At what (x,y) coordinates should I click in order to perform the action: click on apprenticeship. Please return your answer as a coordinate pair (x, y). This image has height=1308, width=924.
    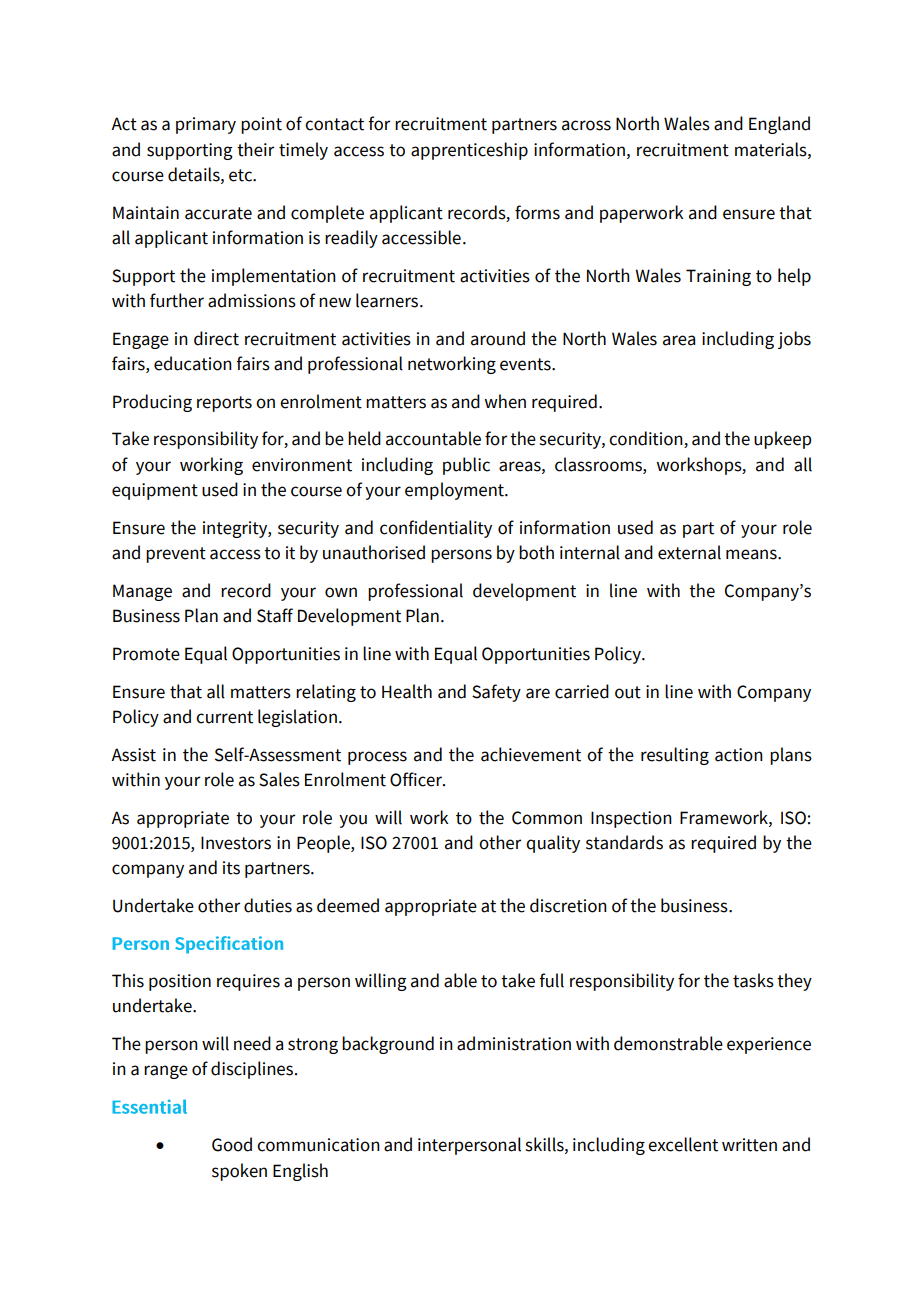
    Looking at the image, I should click on (469, 151).
